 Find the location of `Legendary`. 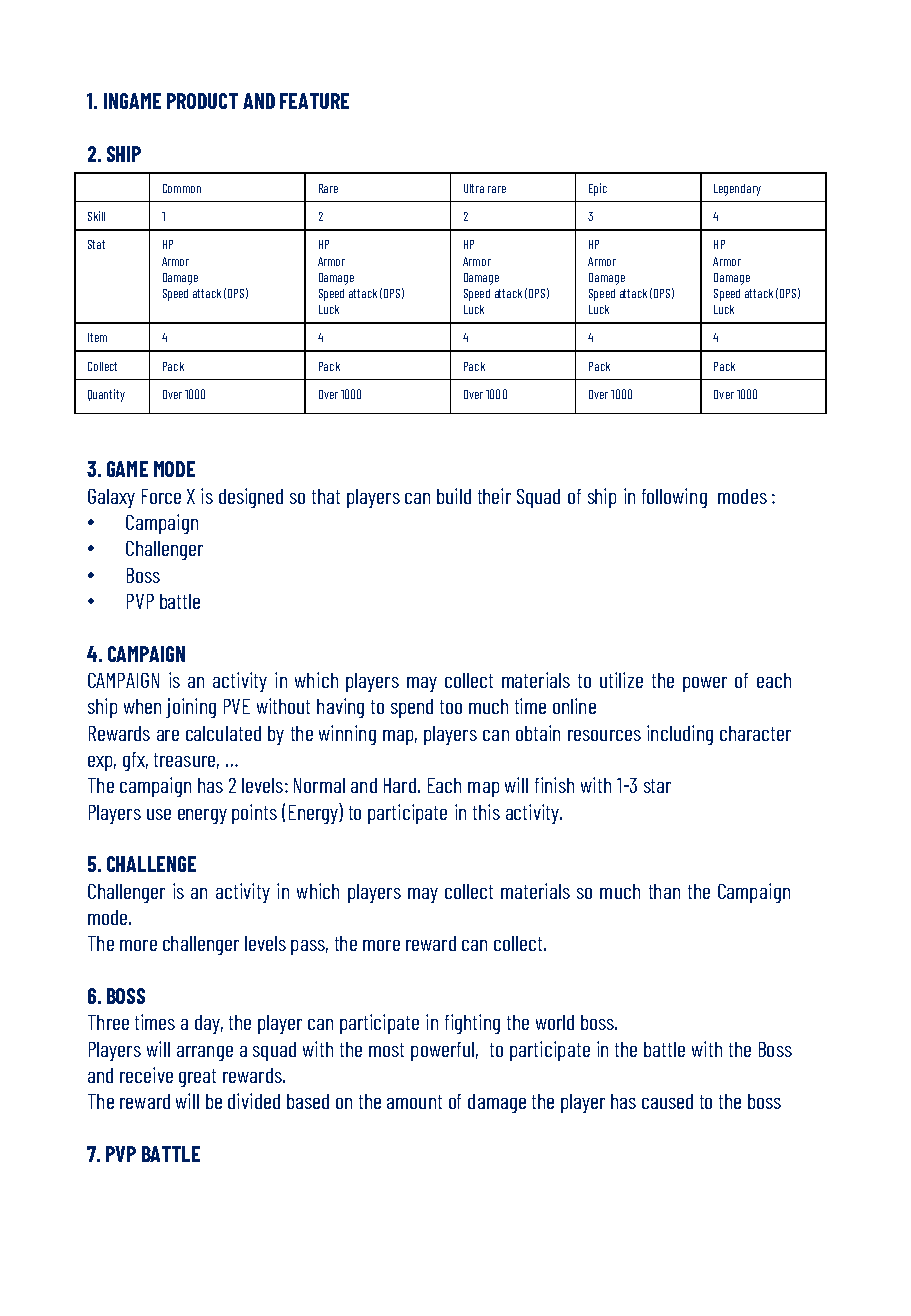

Legendary is located at coordinates (737, 190).
